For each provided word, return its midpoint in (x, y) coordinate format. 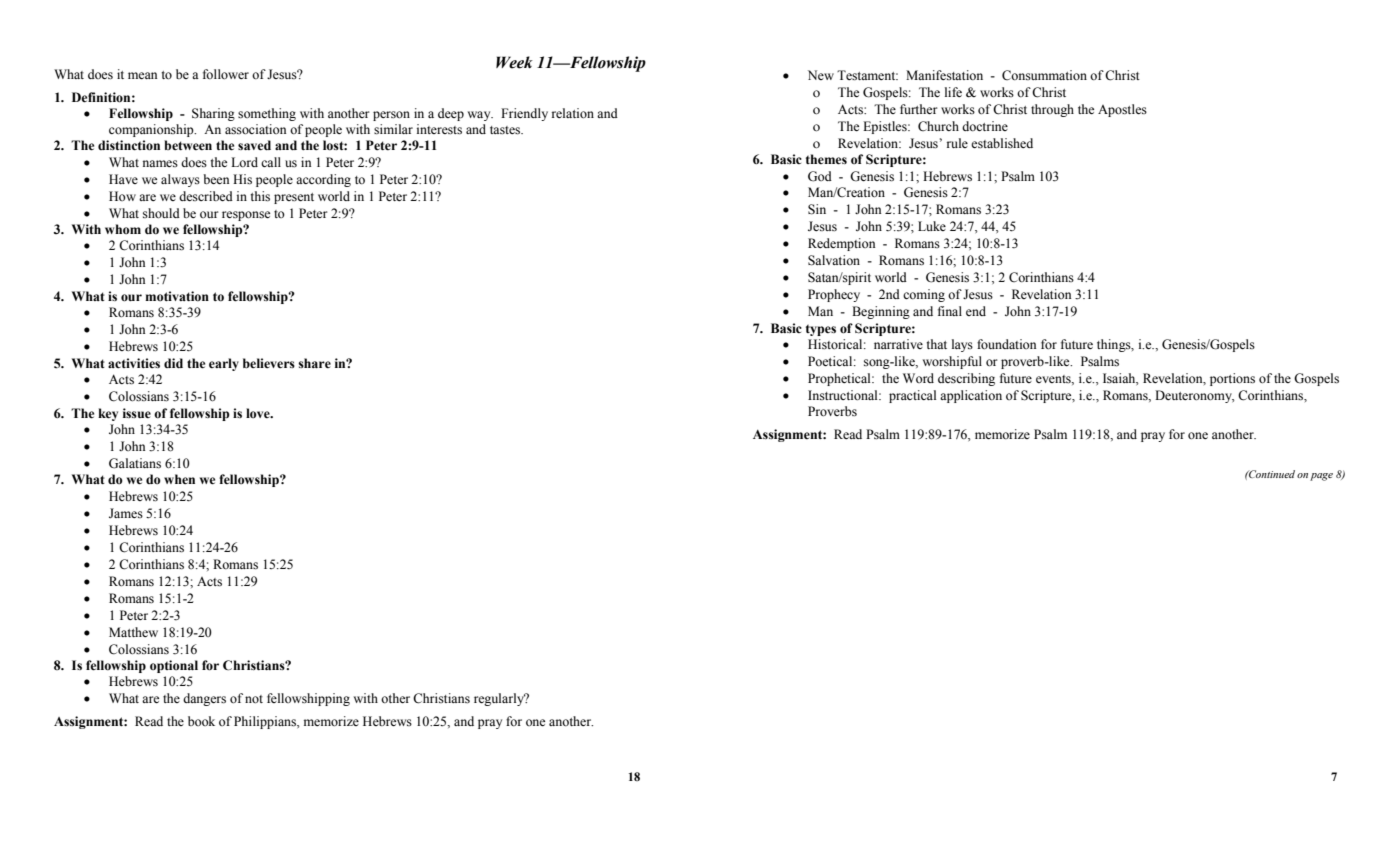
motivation (177, 296)
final (950, 311)
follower (226, 74)
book (201, 721)
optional (174, 666)
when (179, 479)
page (1321, 477)
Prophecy (834, 295)
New (821, 75)
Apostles (1122, 110)
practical (912, 396)
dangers (204, 699)
